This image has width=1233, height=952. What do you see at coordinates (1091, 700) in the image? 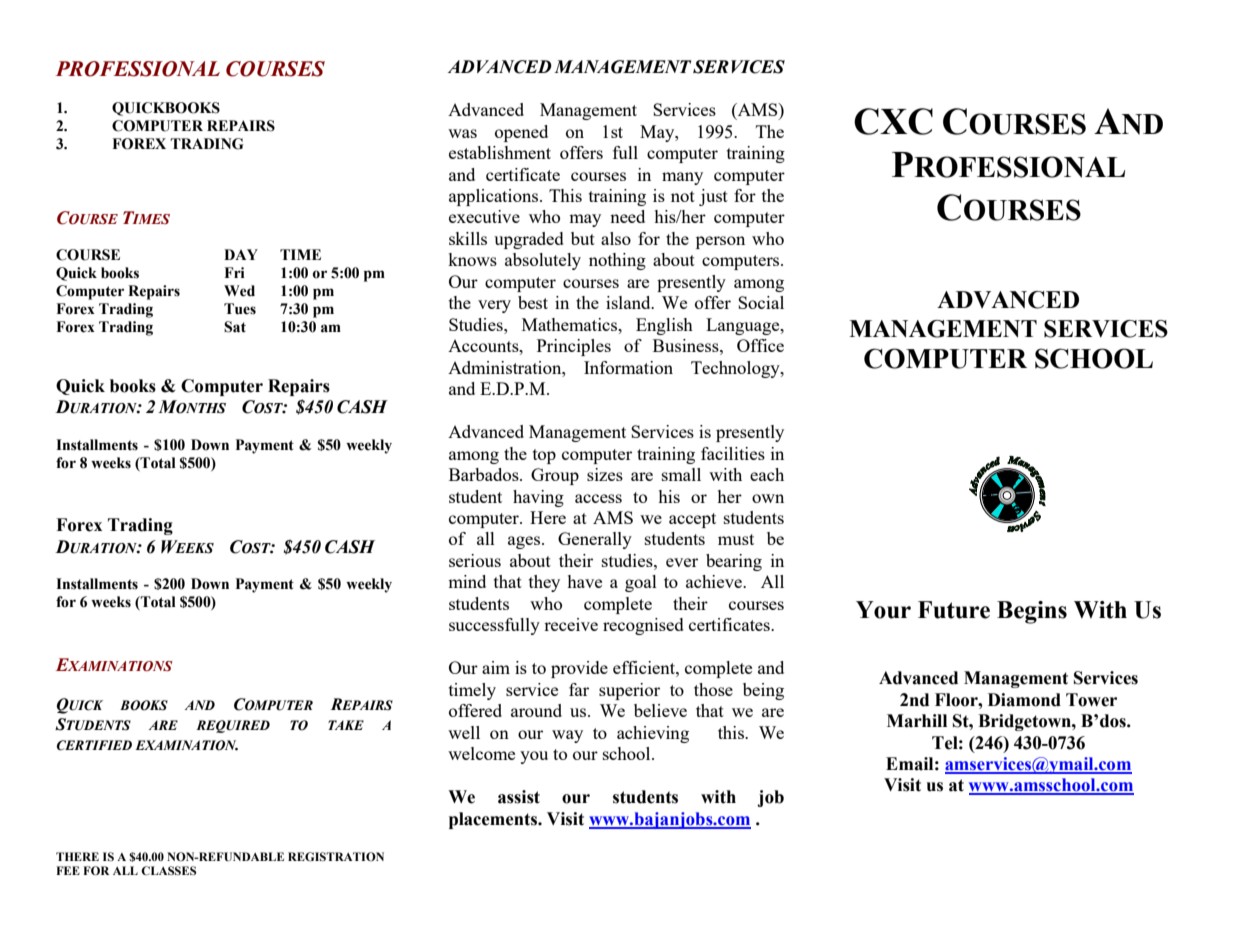
I see `Tower` at bounding box center [1091, 700].
